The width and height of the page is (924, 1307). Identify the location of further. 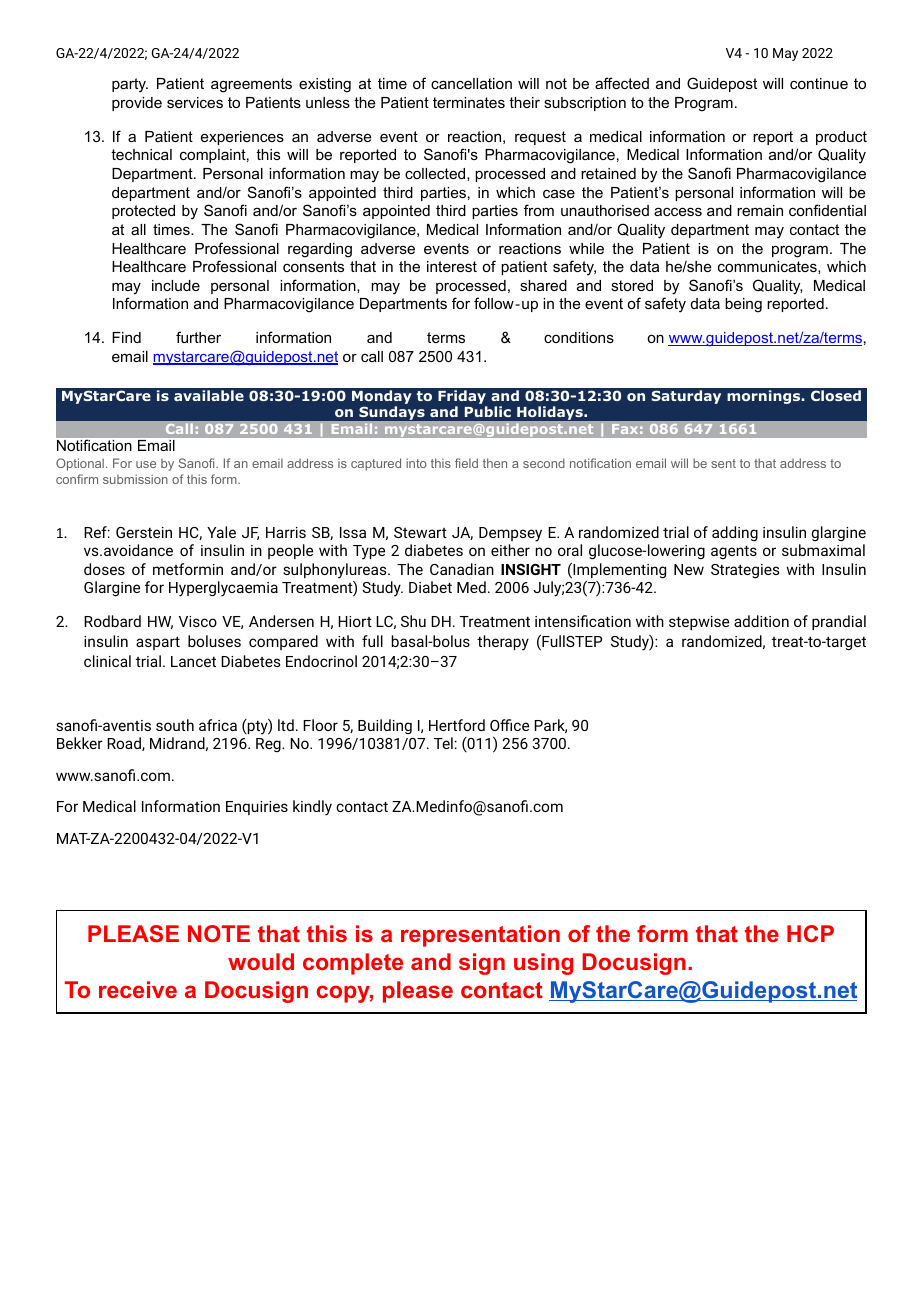
(198, 337).
